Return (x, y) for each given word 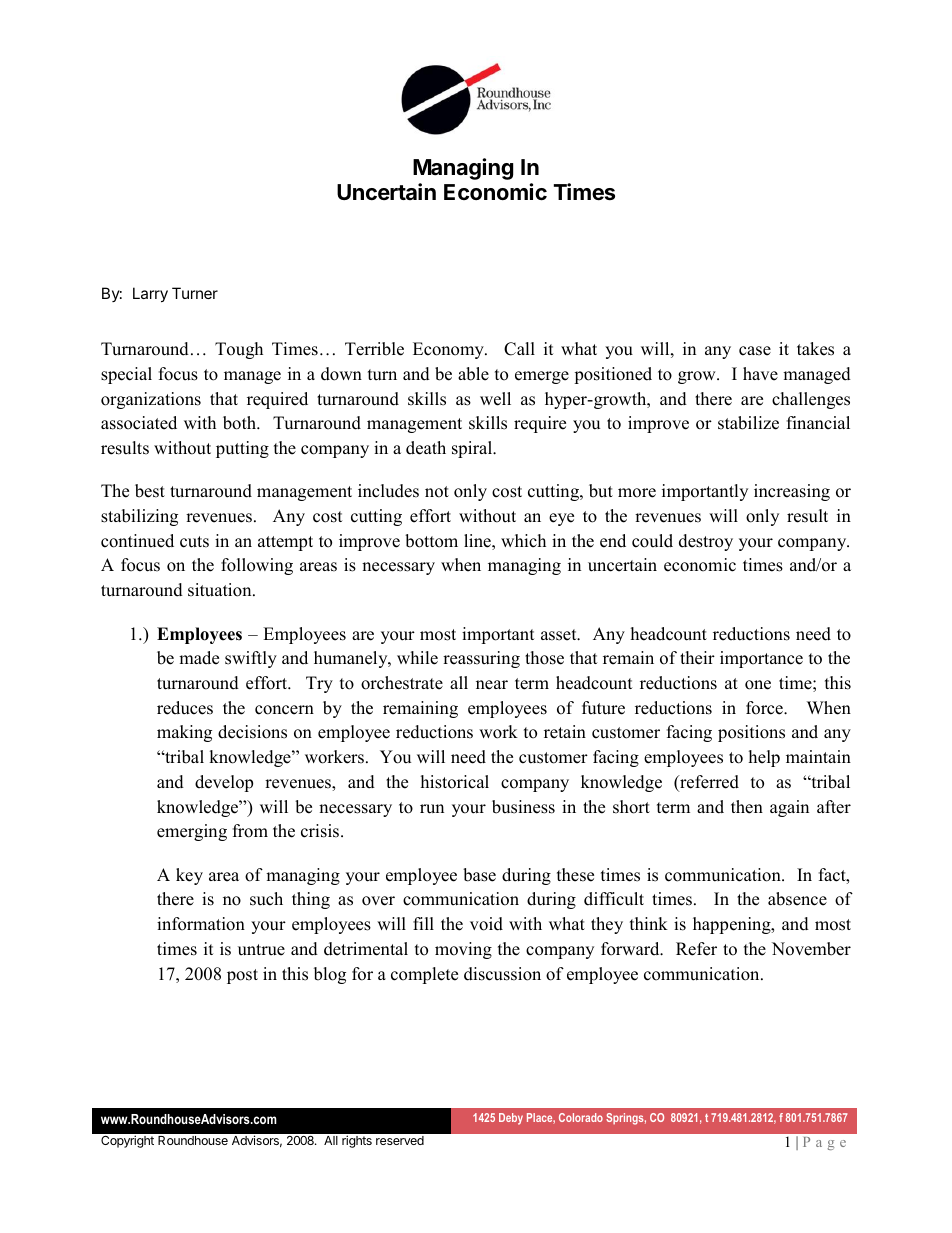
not (437, 492)
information (201, 924)
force (765, 708)
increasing (792, 492)
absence (797, 899)
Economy (449, 350)
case (755, 351)
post (242, 976)
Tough (239, 350)
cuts (194, 542)
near (492, 685)
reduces (185, 708)
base (479, 875)
